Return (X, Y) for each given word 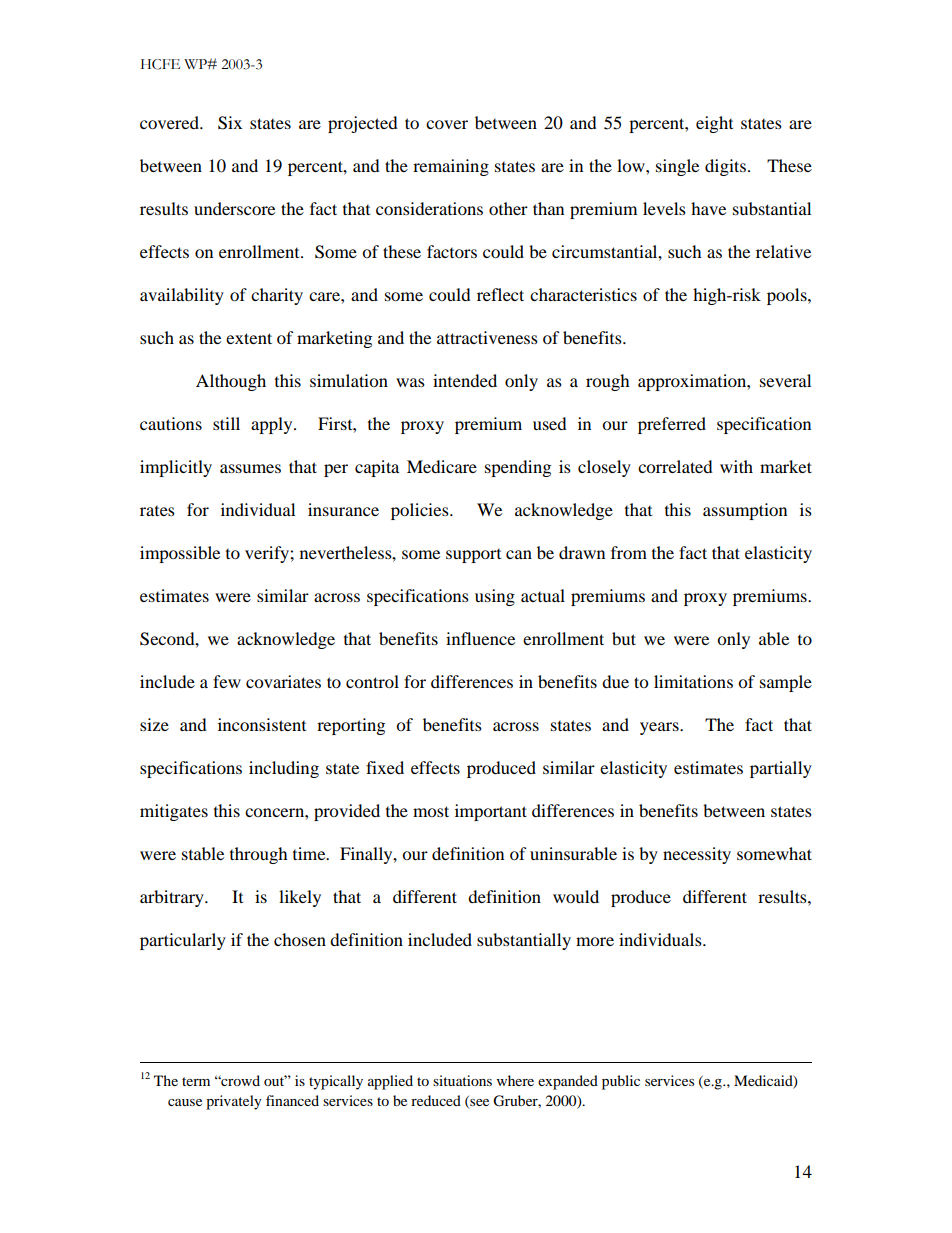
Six (230, 123)
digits (725, 167)
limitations (693, 681)
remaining (451, 167)
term (196, 1081)
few (227, 681)
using (495, 597)
